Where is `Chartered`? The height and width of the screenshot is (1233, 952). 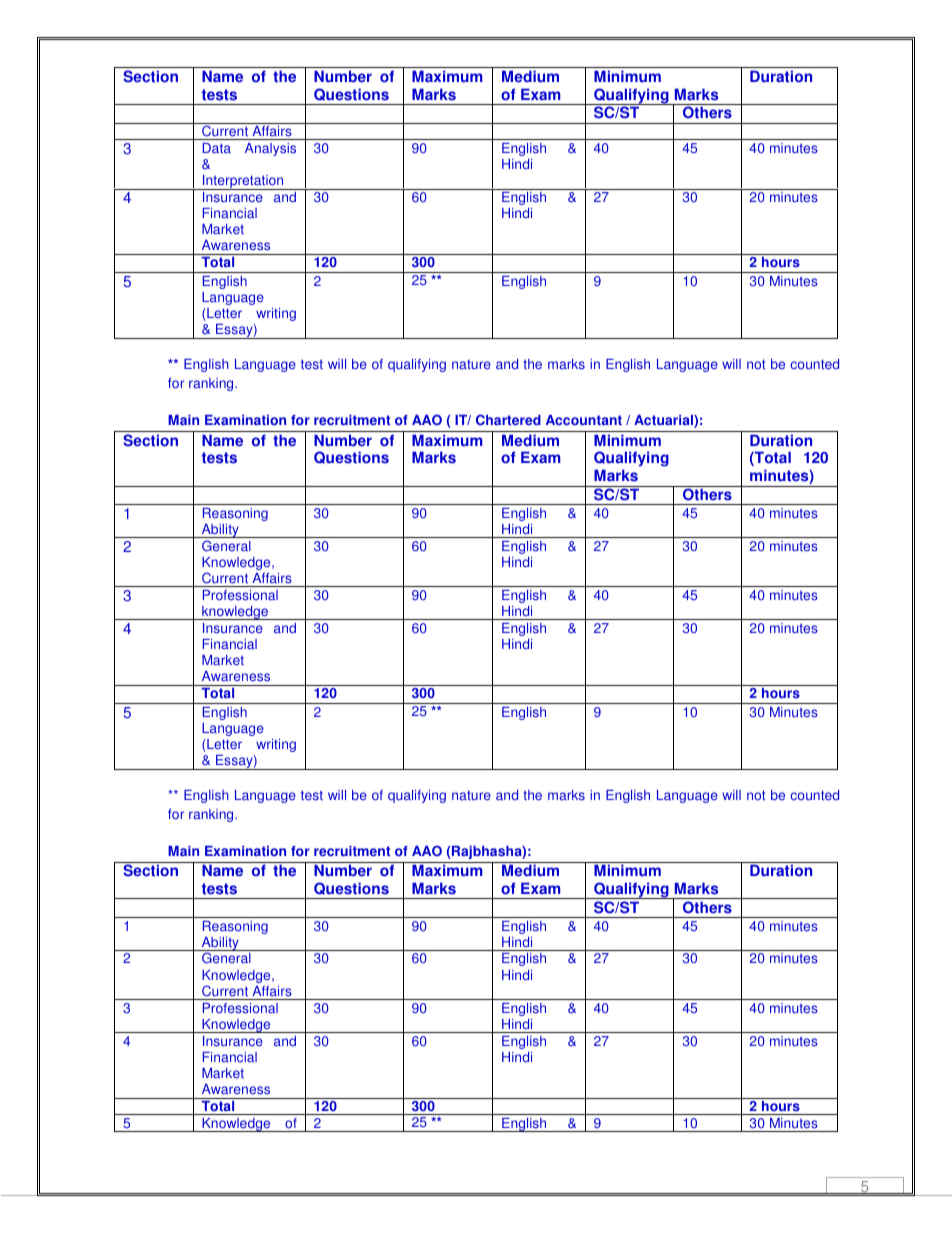
Chartered is located at coordinates (508, 420).
